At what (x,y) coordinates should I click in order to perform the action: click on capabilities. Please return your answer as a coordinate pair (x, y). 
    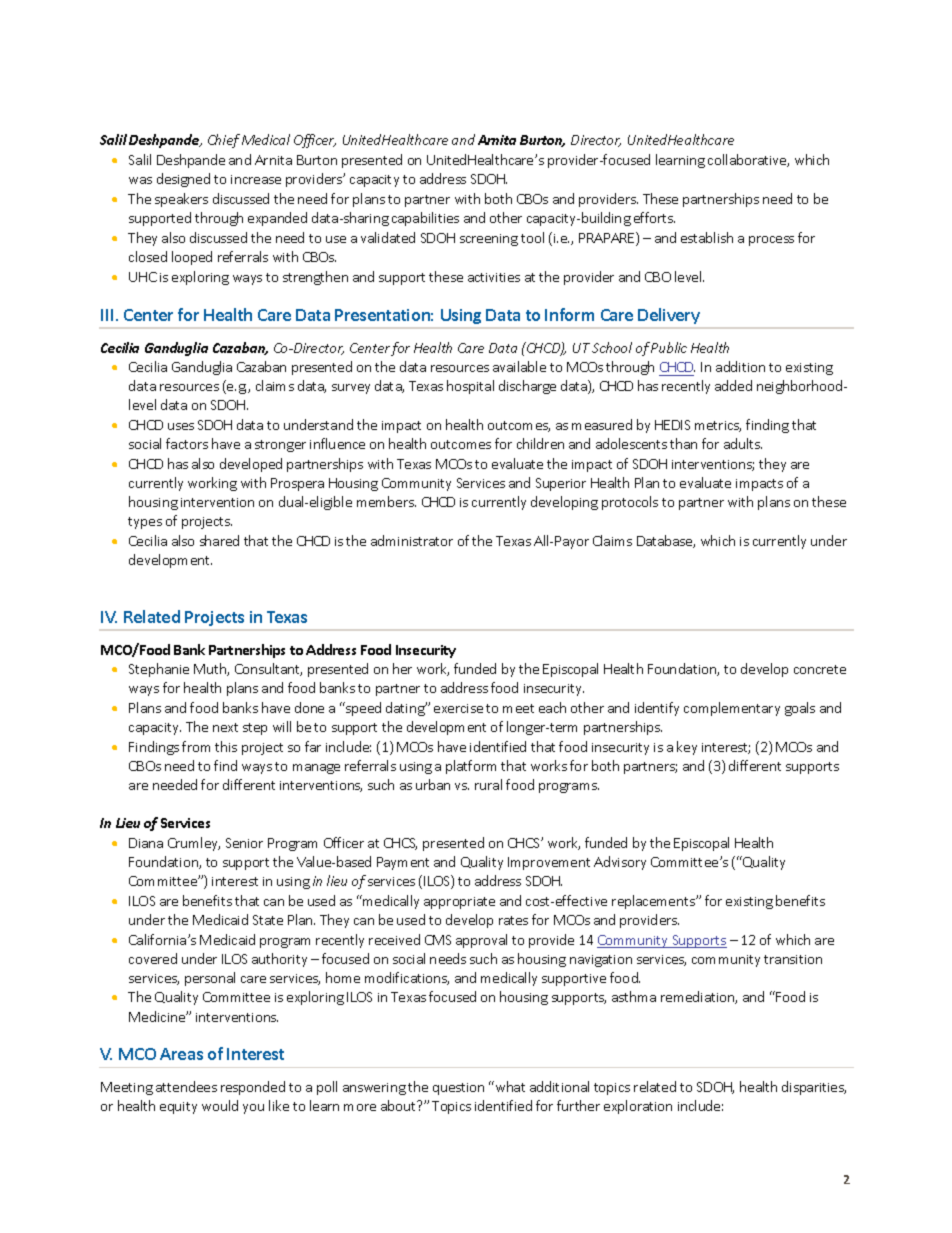
    Looking at the image, I should click on (425, 219).
